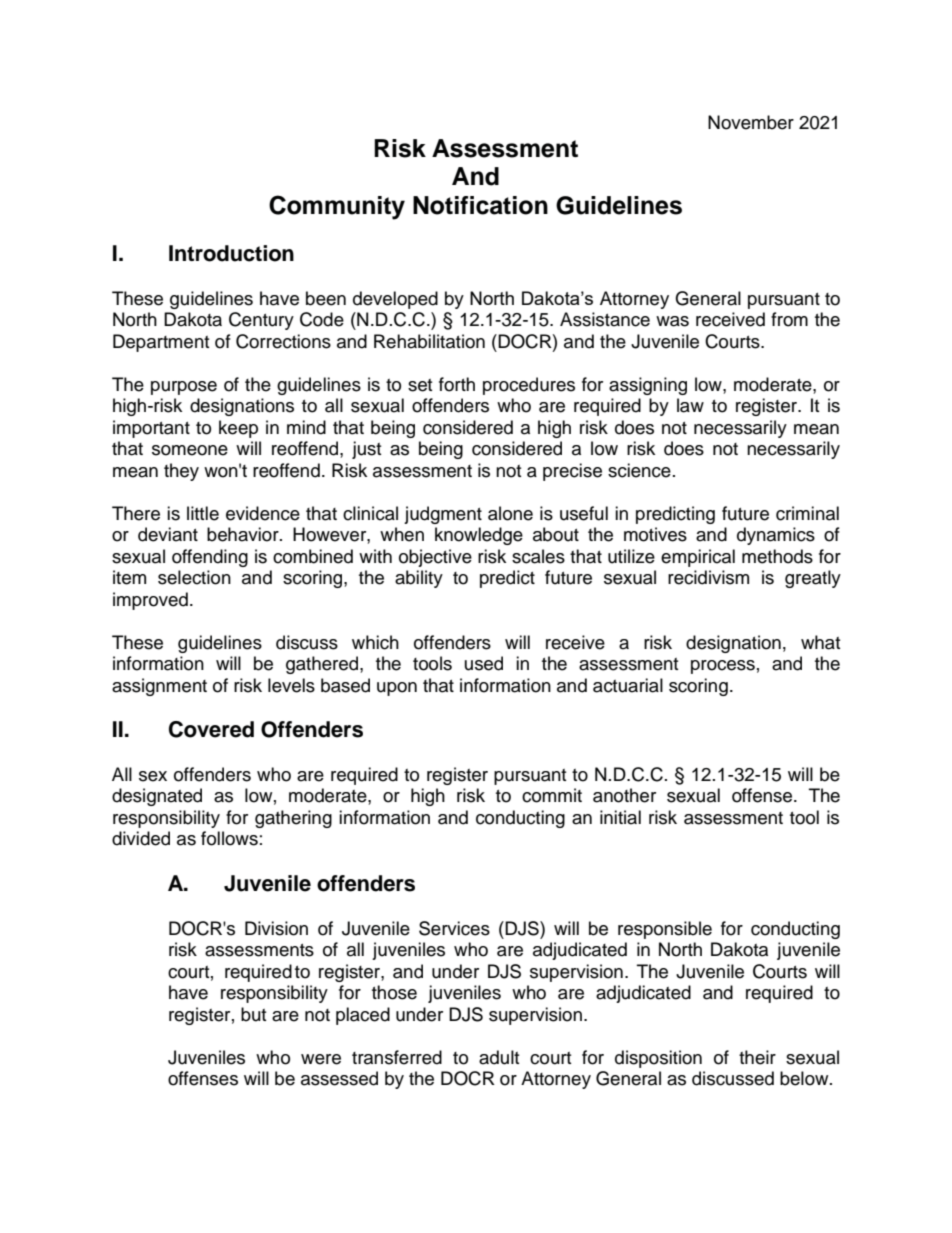 The width and height of the screenshot is (952, 1233). Describe the element at coordinates (337, 207) in the screenshot. I see `Community` at that location.
